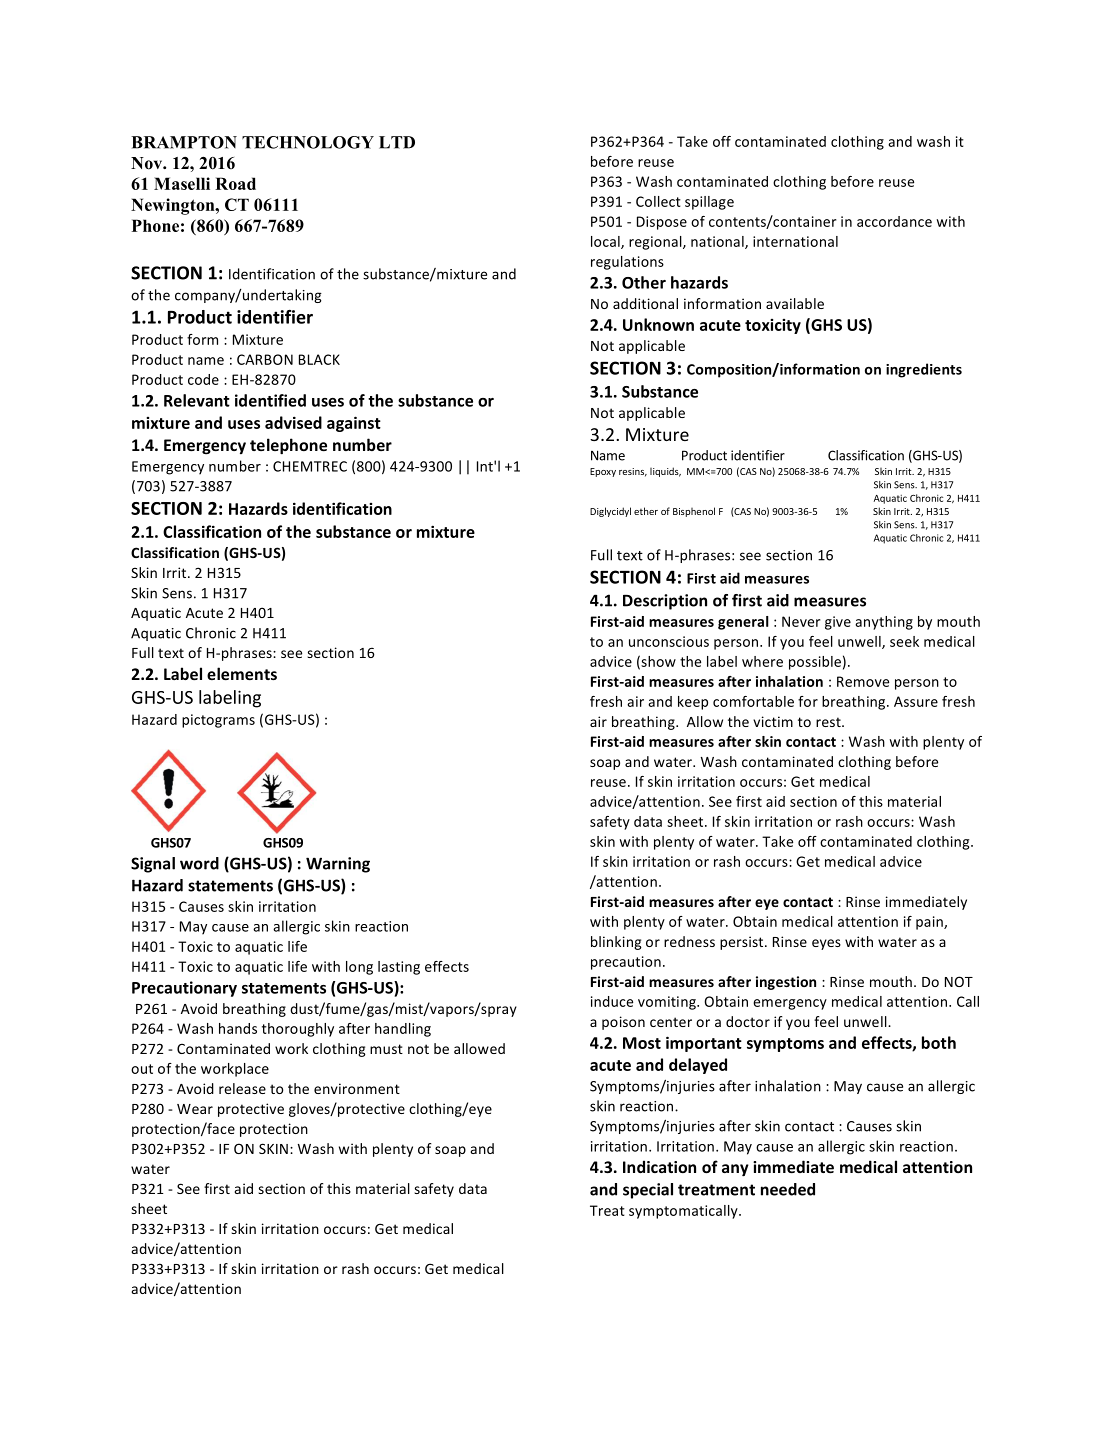 The height and width of the screenshot is (1442, 1114). What do you see at coordinates (606, 242) in the screenshot?
I see `local` at bounding box center [606, 242].
